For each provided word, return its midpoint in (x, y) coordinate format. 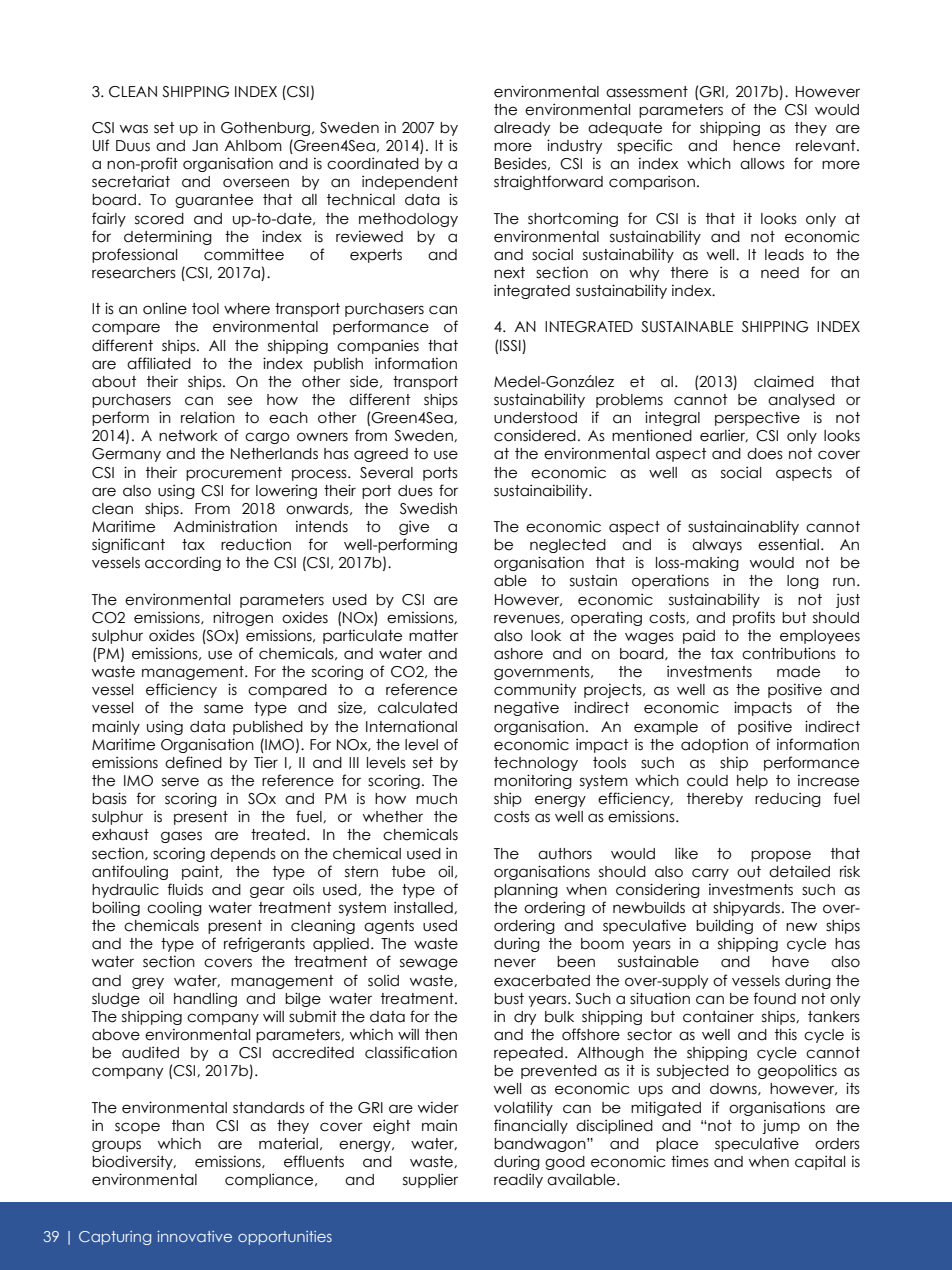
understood (535, 418)
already (522, 129)
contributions (789, 653)
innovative (194, 1236)
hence (756, 146)
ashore (518, 654)
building (724, 926)
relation (208, 417)
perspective (757, 418)
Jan (205, 146)
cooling (174, 908)
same (223, 709)
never (515, 963)
